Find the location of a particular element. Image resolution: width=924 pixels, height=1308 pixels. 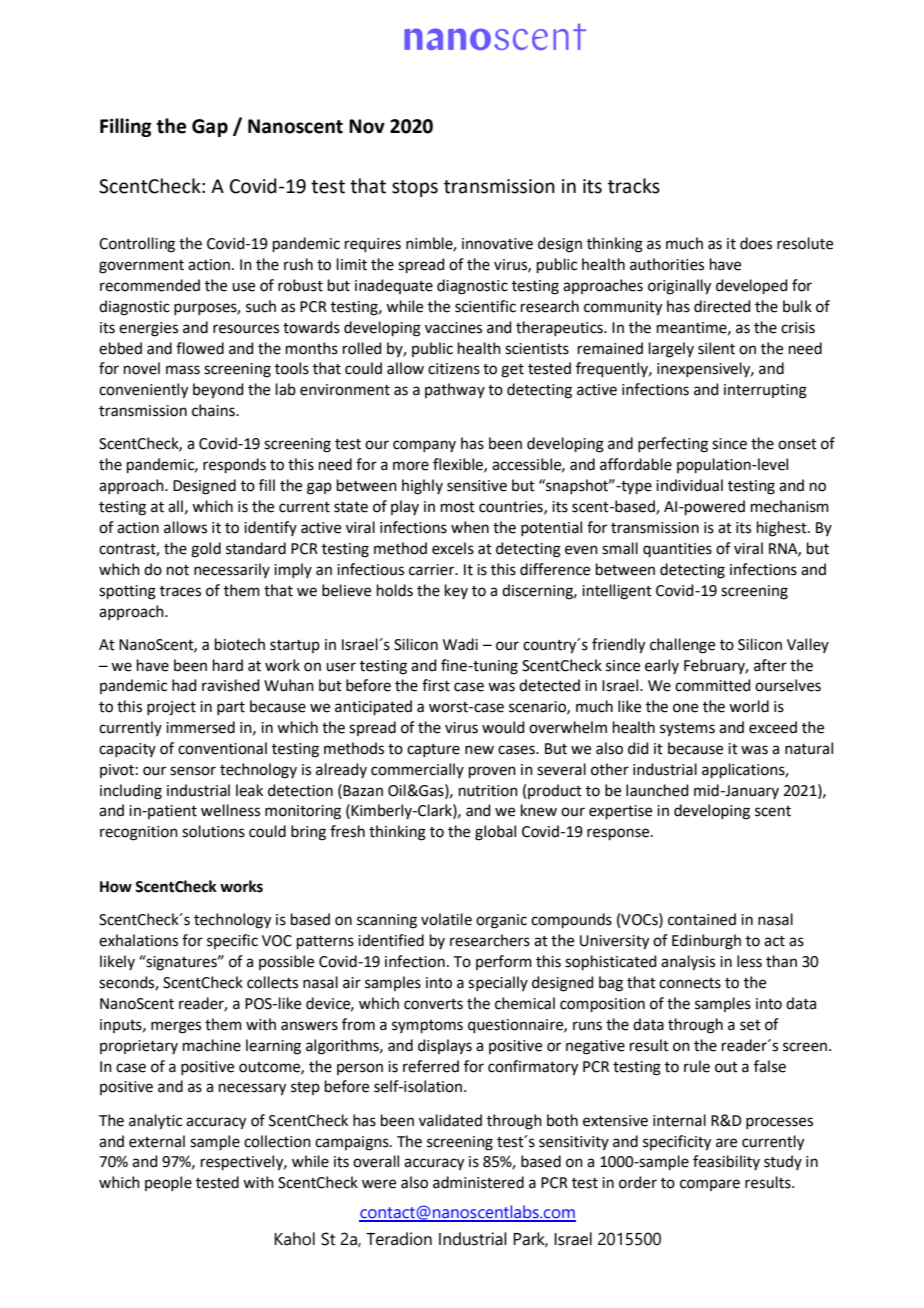

does is located at coordinates (756, 243).
